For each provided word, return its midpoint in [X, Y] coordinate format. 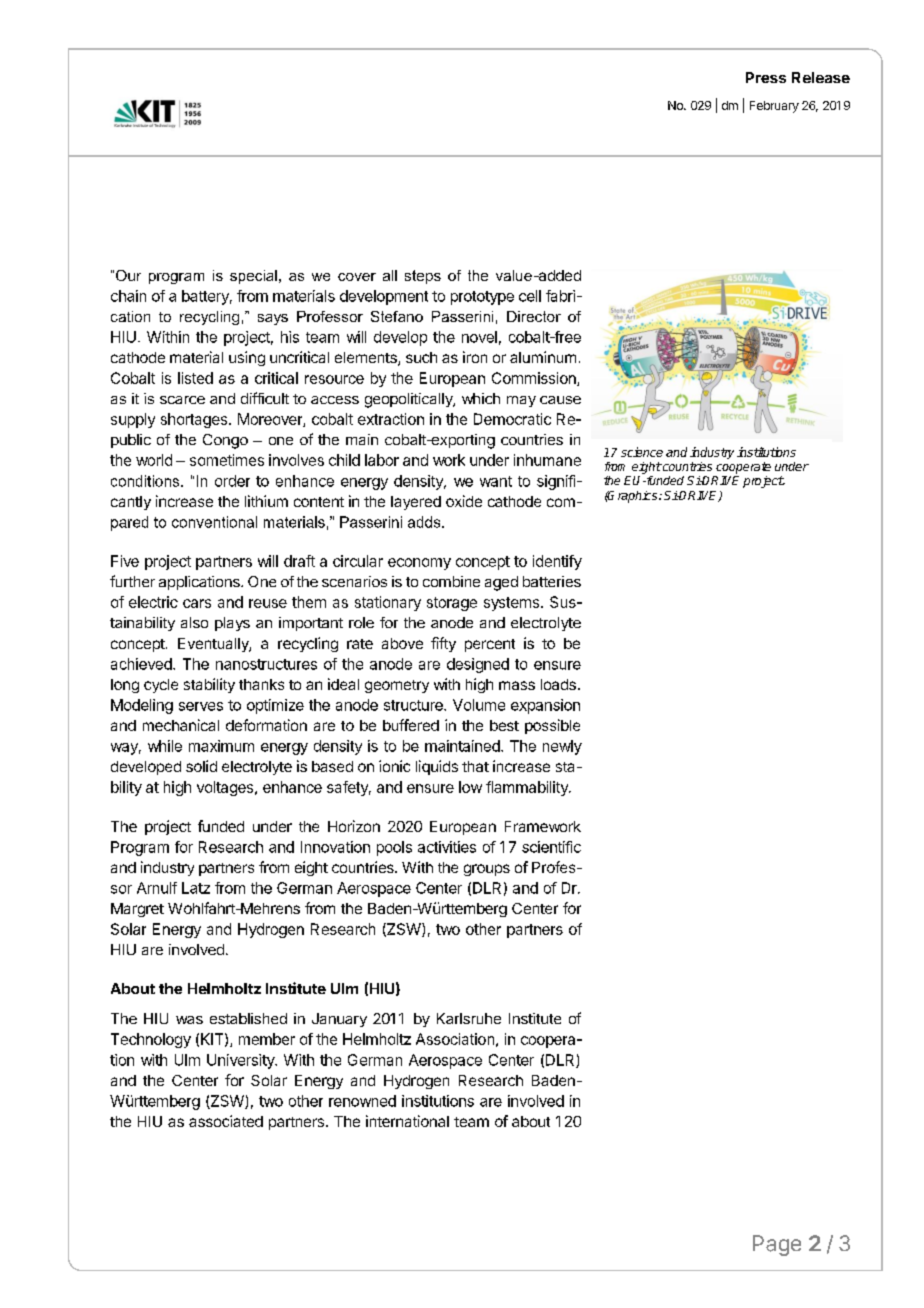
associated [226, 1121]
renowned [362, 1101]
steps [423, 277]
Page [777, 1245]
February [774, 107]
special [253, 277]
